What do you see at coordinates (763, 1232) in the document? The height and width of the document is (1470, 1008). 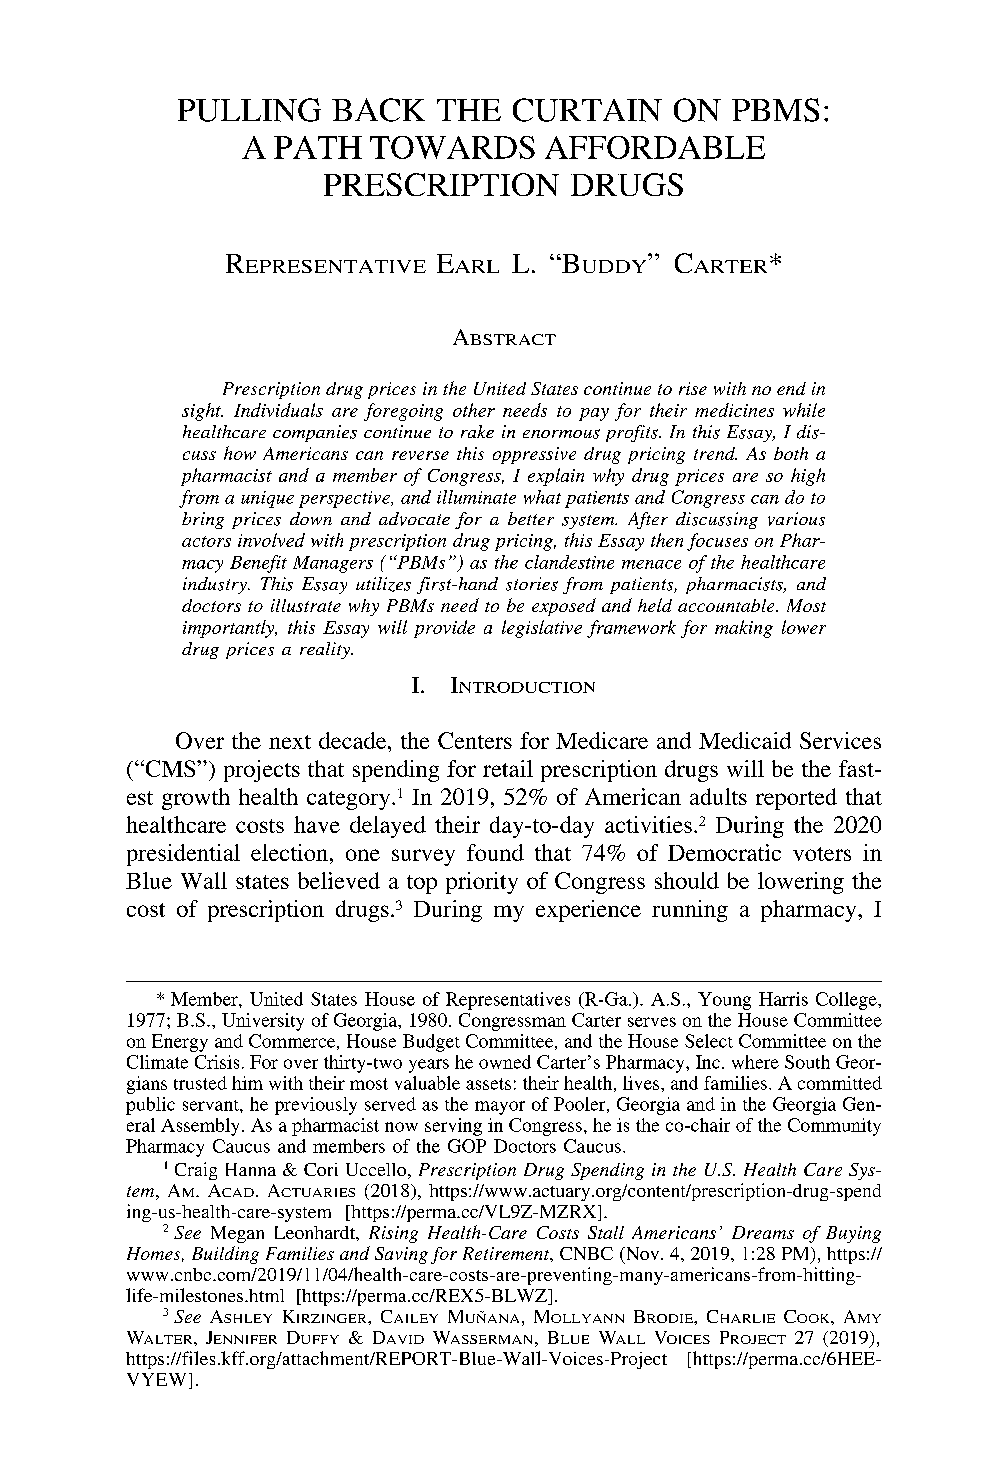 I see `Dreams` at bounding box center [763, 1232].
